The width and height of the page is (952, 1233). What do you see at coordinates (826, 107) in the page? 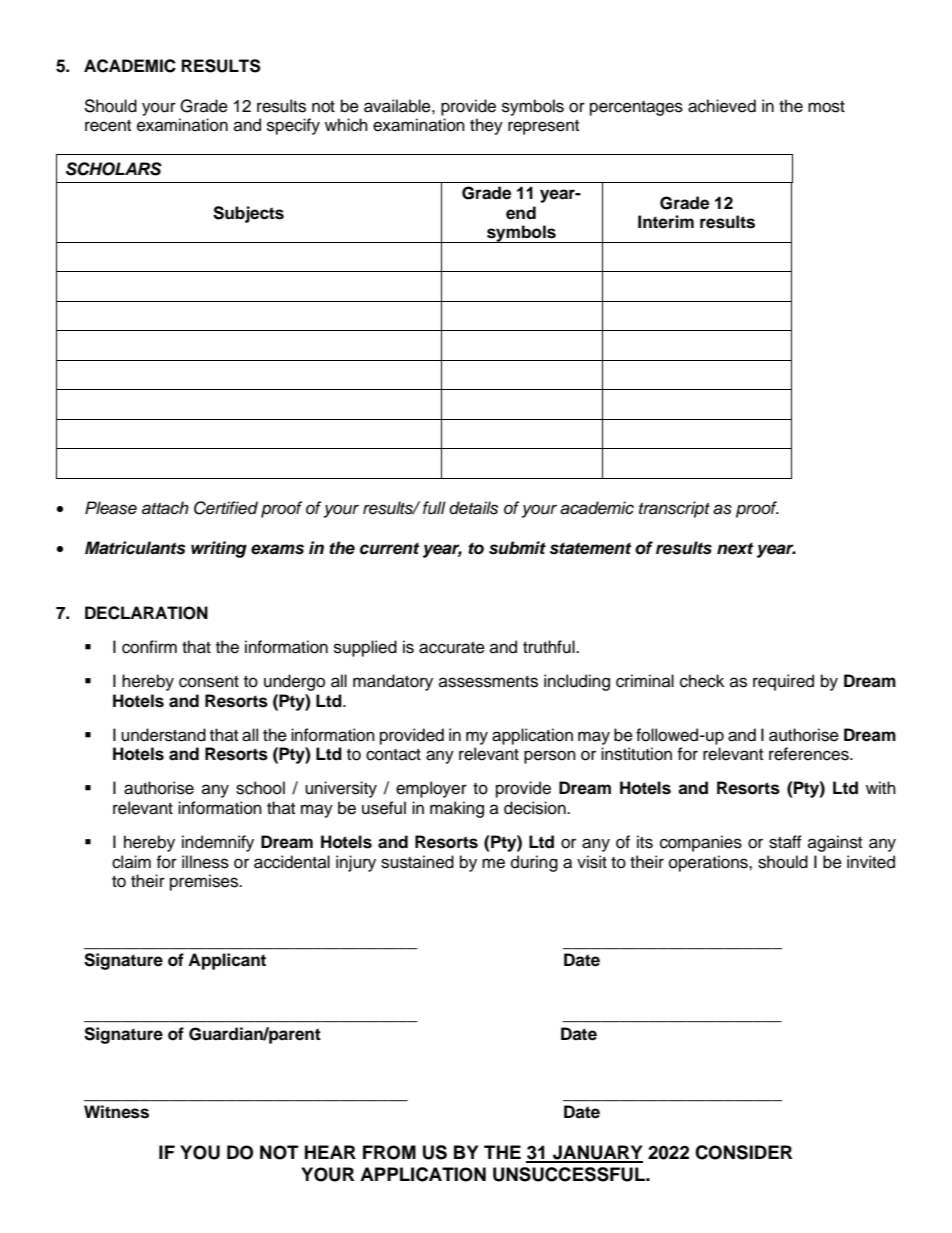
I see `most` at bounding box center [826, 107].
